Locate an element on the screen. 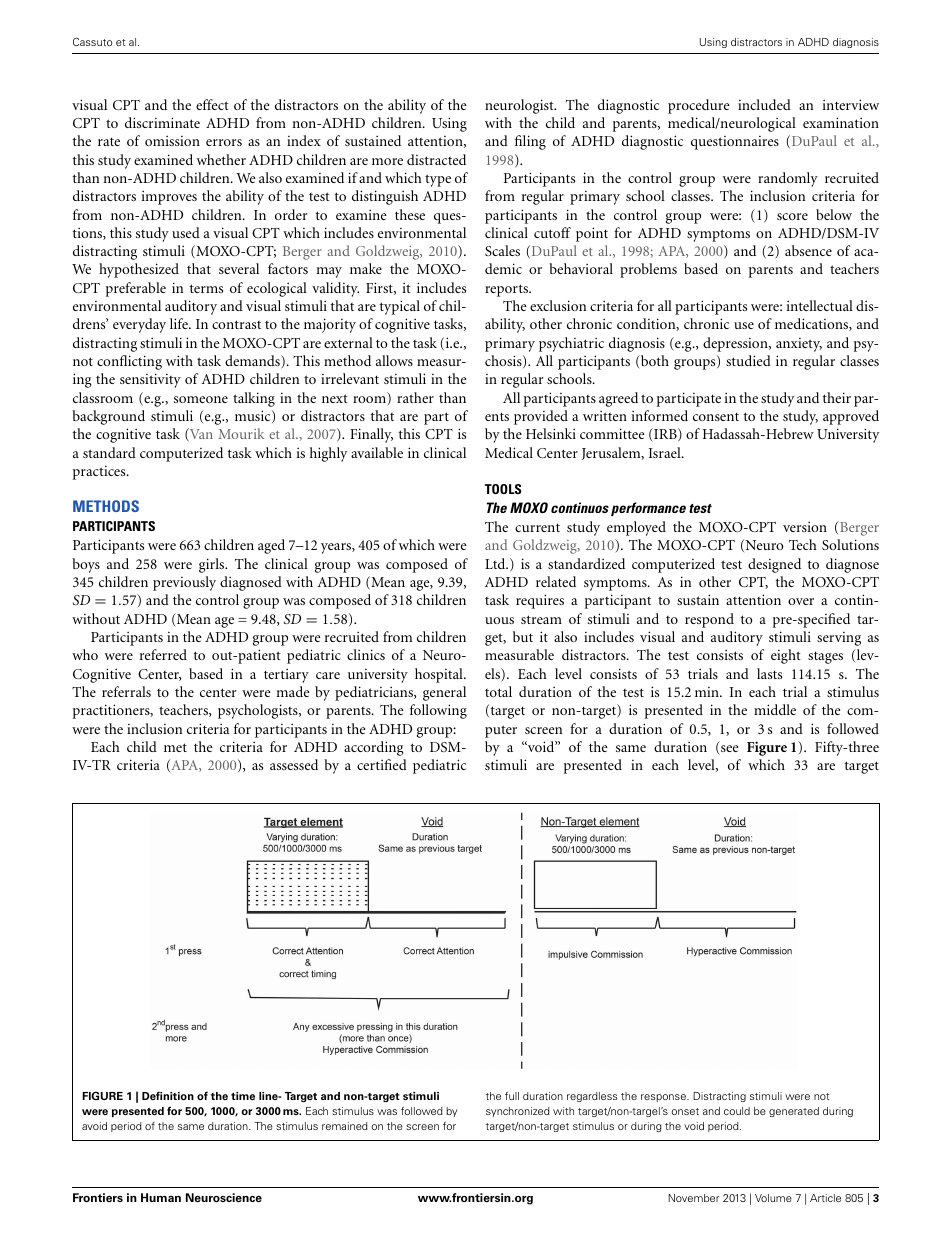 The height and width of the screenshot is (1247, 952). included is located at coordinates (764, 104).
